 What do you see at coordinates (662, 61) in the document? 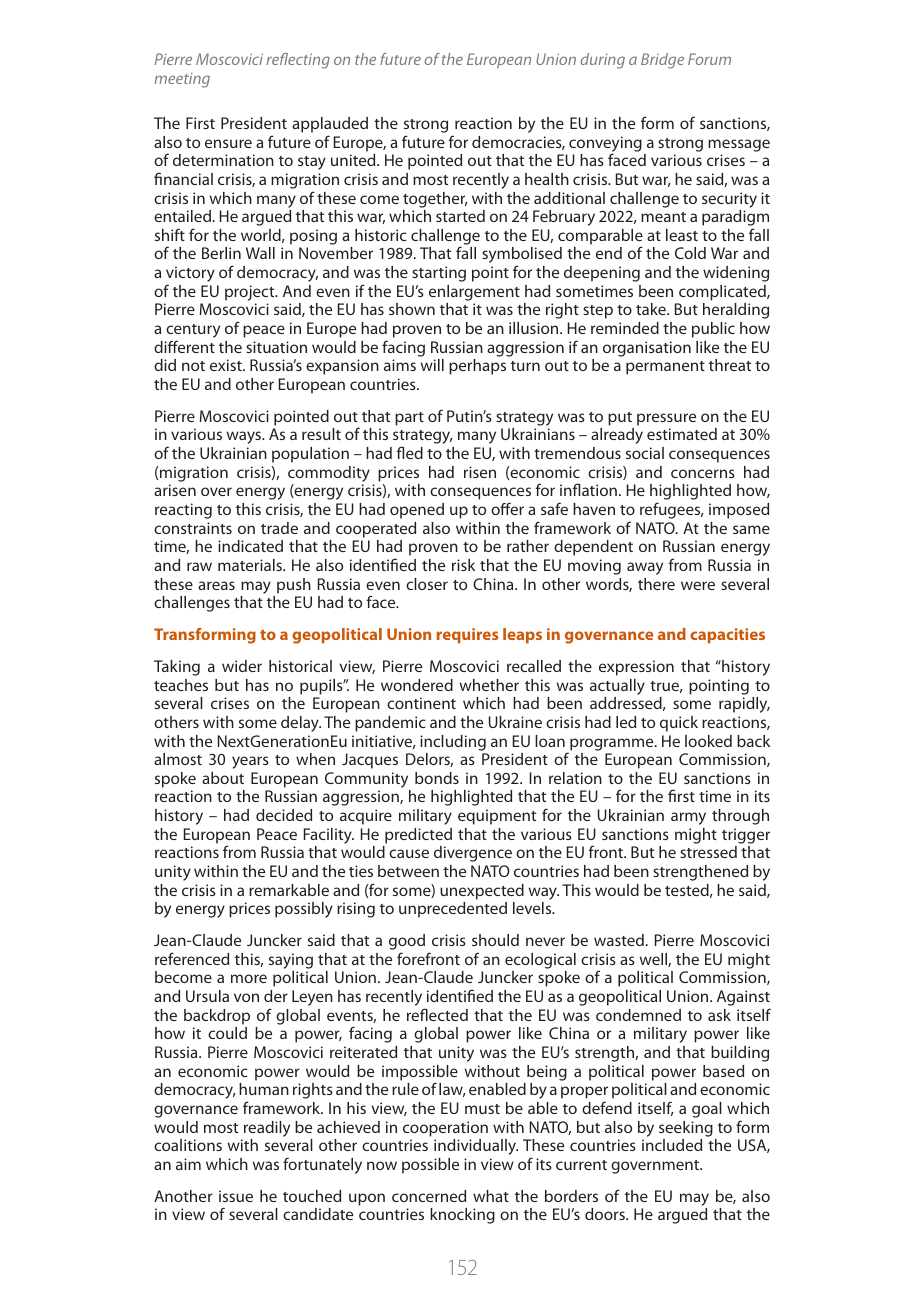
I see `Bridge` at bounding box center [662, 61].
